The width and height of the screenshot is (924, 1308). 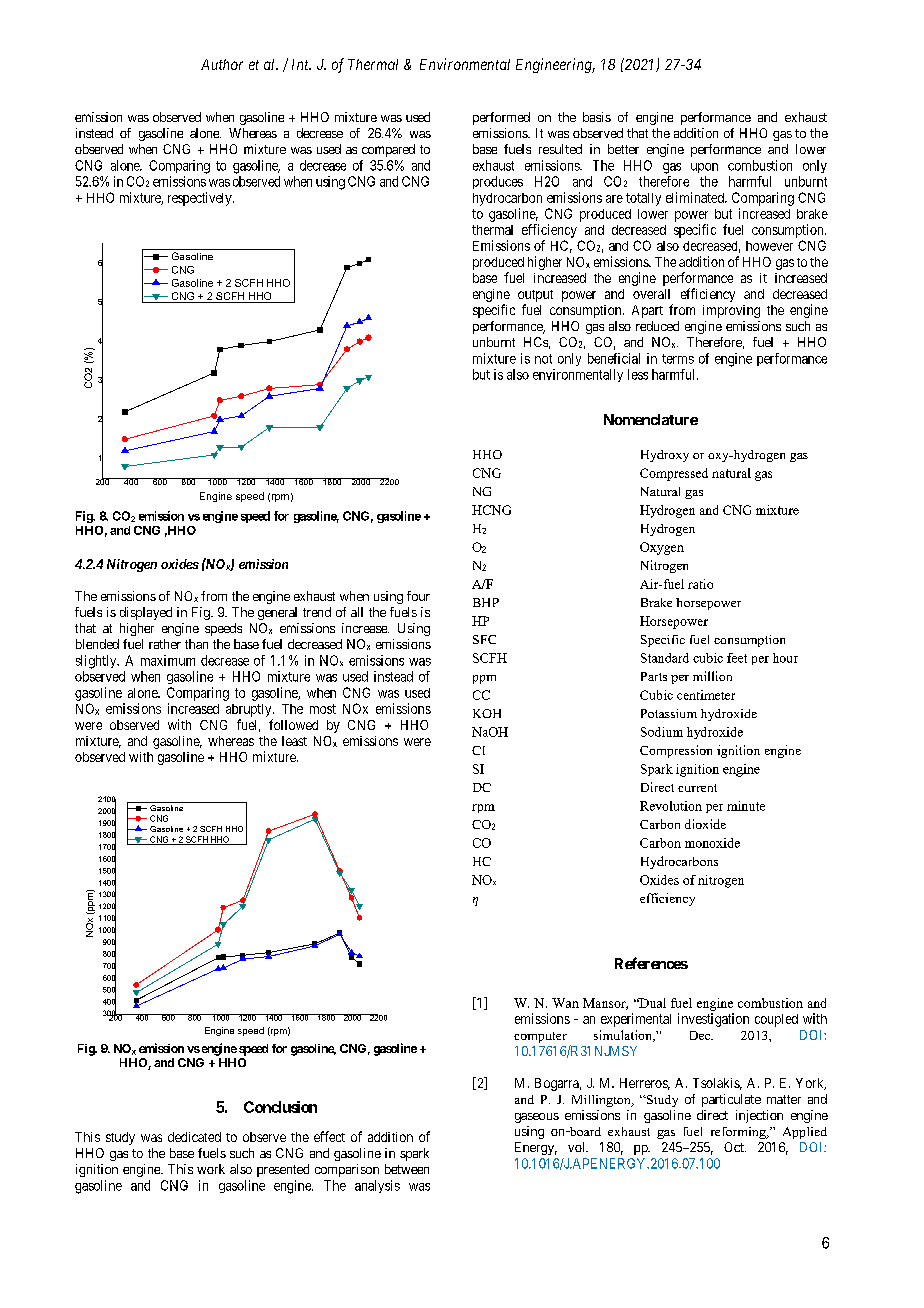 I want to click on between, so click(x=407, y=1169).
